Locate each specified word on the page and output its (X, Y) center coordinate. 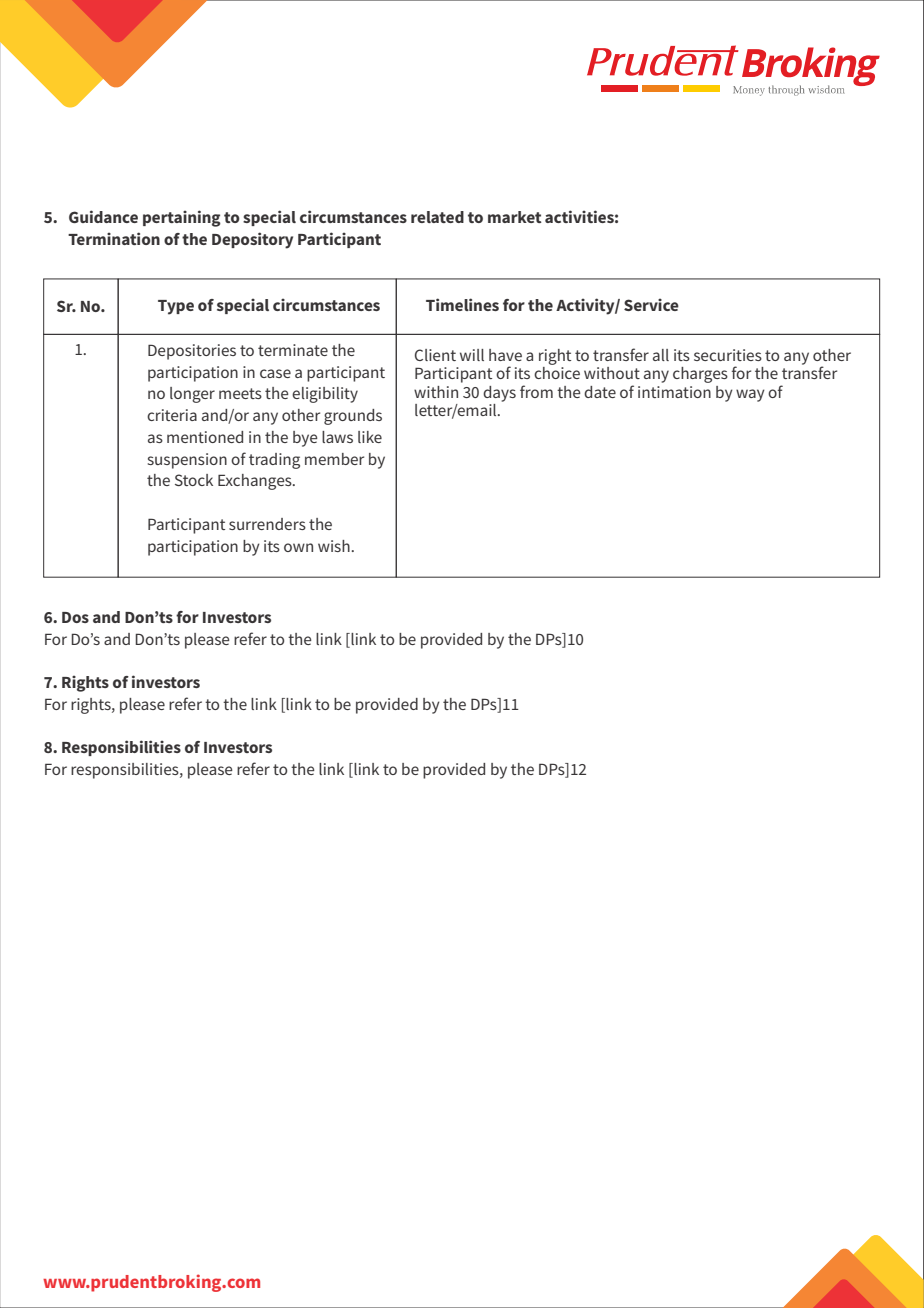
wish (334, 546)
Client (435, 355)
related (437, 217)
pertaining (182, 218)
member (334, 459)
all (661, 355)
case (275, 373)
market (515, 217)
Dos (75, 617)
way (750, 395)
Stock (194, 480)
